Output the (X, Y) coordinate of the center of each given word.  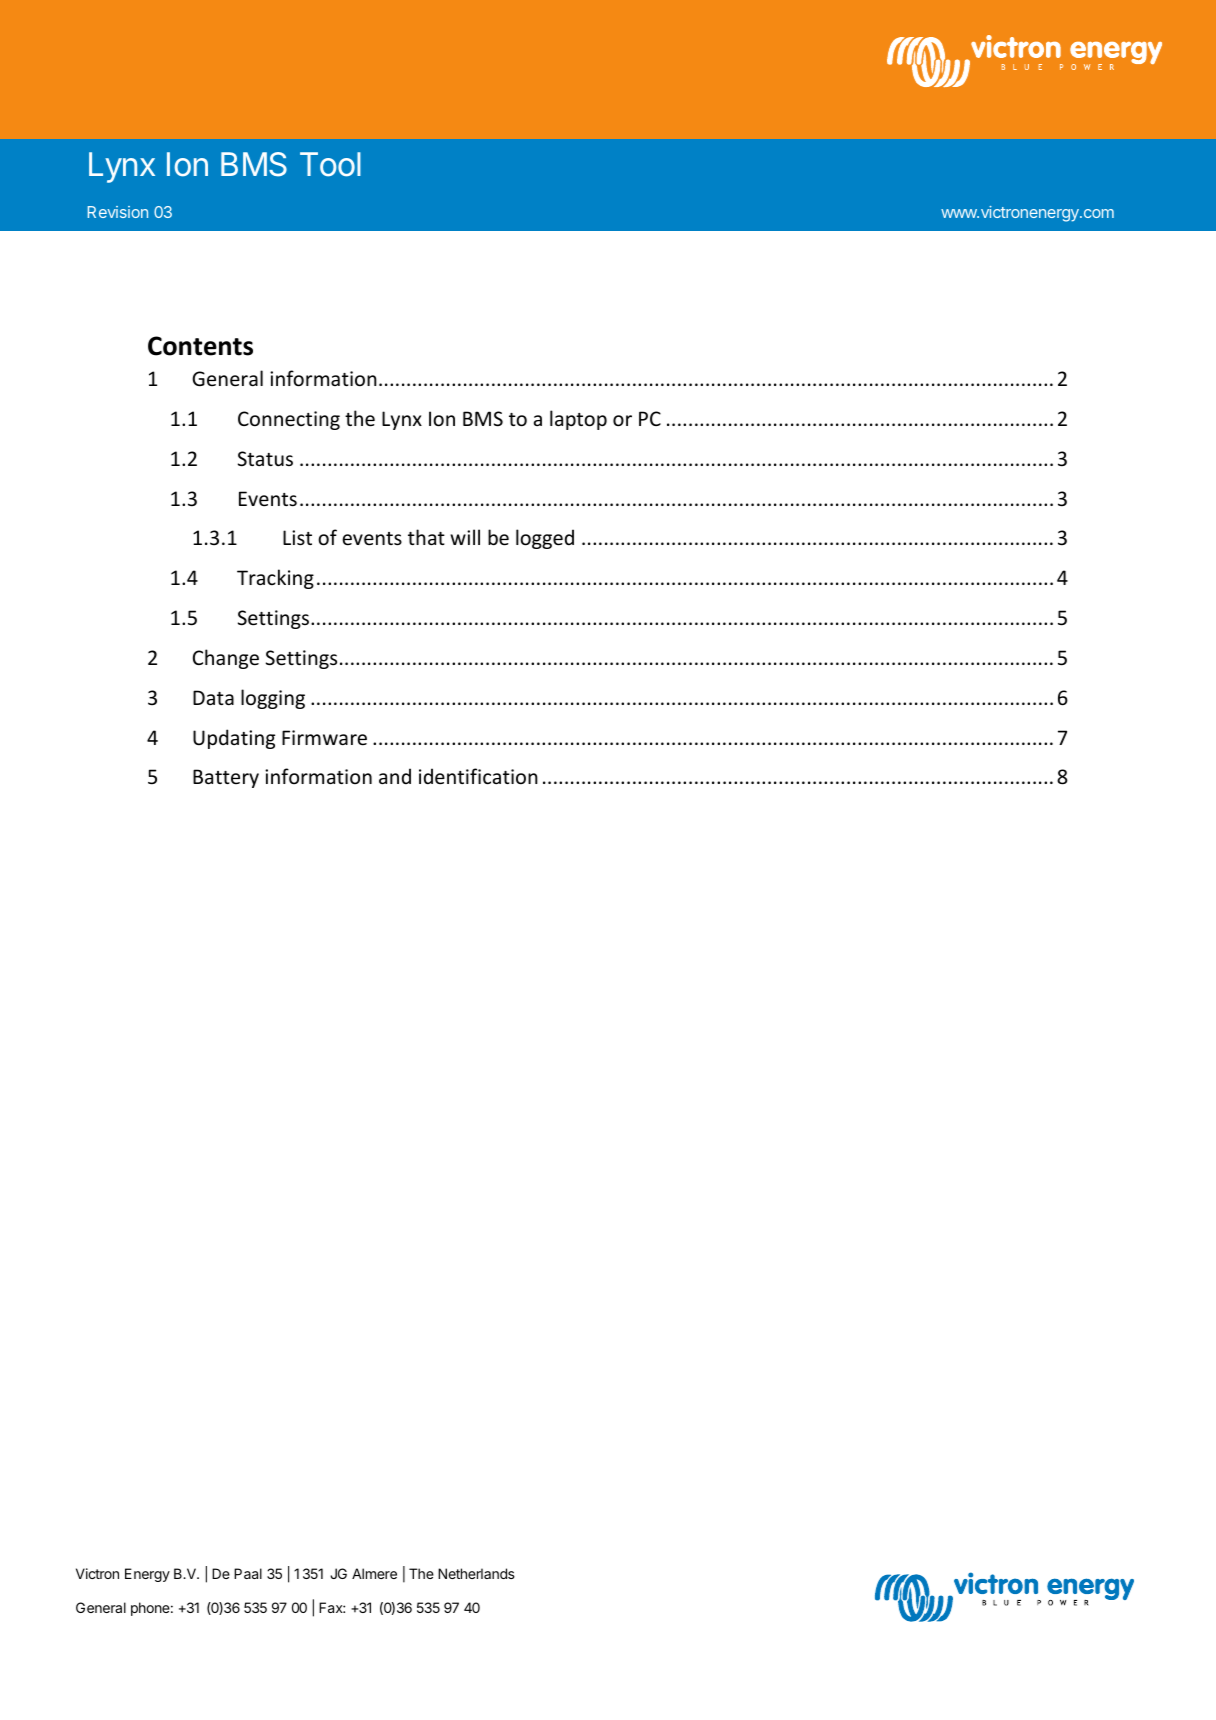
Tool (330, 164)
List (297, 538)
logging (273, 699)
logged (545, 539)
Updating (234, 739)
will (465, 537)
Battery (226, 778)
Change (226, 659)
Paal (248, 1573)
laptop (578, 420)
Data (213, 697)
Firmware (324, 738)
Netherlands (476, 1573)
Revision (118, 212)
